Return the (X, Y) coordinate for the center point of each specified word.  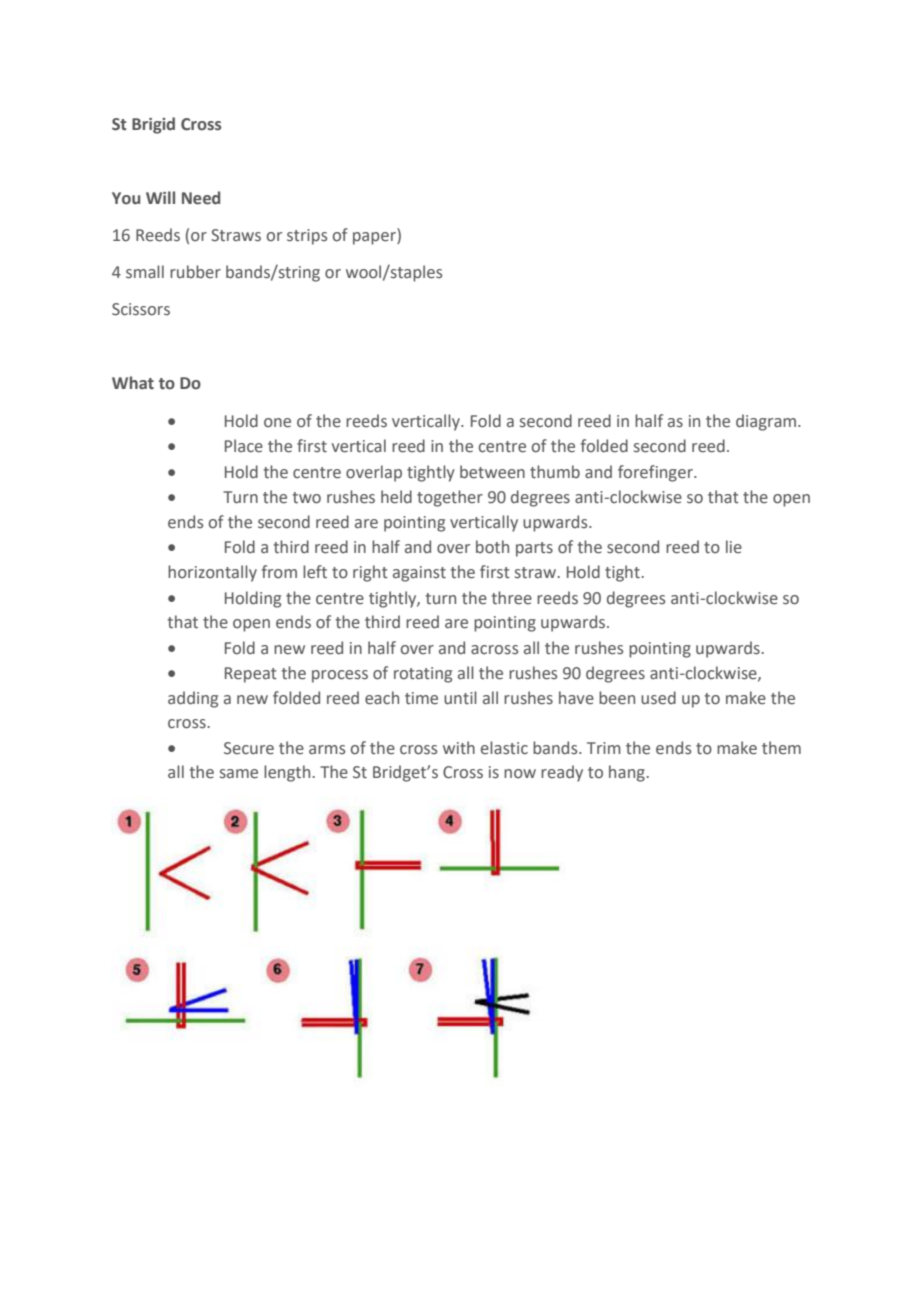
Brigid (153, 125)
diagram (766, 422)
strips (307, 237)
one (277, 423)
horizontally (212, 573)
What (133, 383)
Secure (249, 748)
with (459, 747)
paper (375, 238)
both (492, 547)
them (781, 748)
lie (734, 547)
